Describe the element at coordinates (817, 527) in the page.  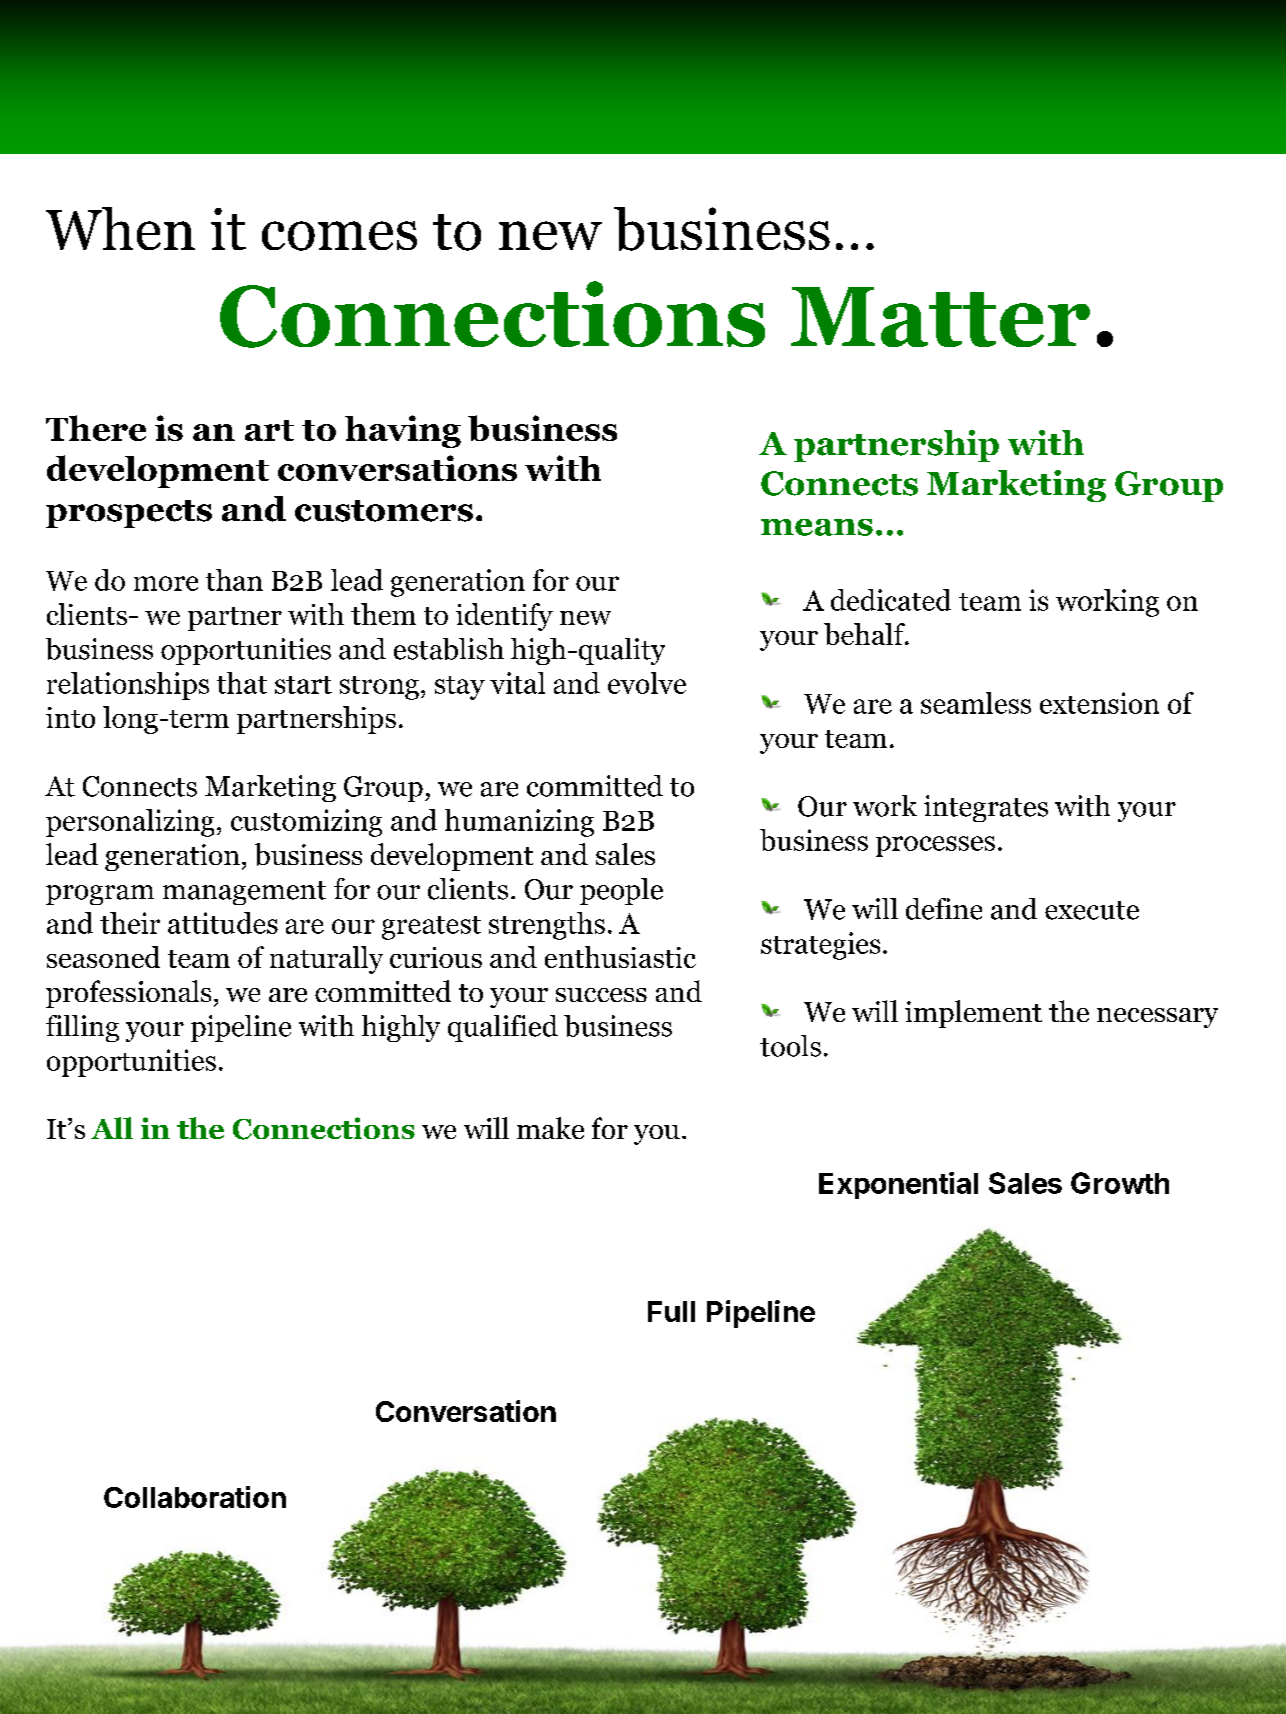
I see `means` at that location.
